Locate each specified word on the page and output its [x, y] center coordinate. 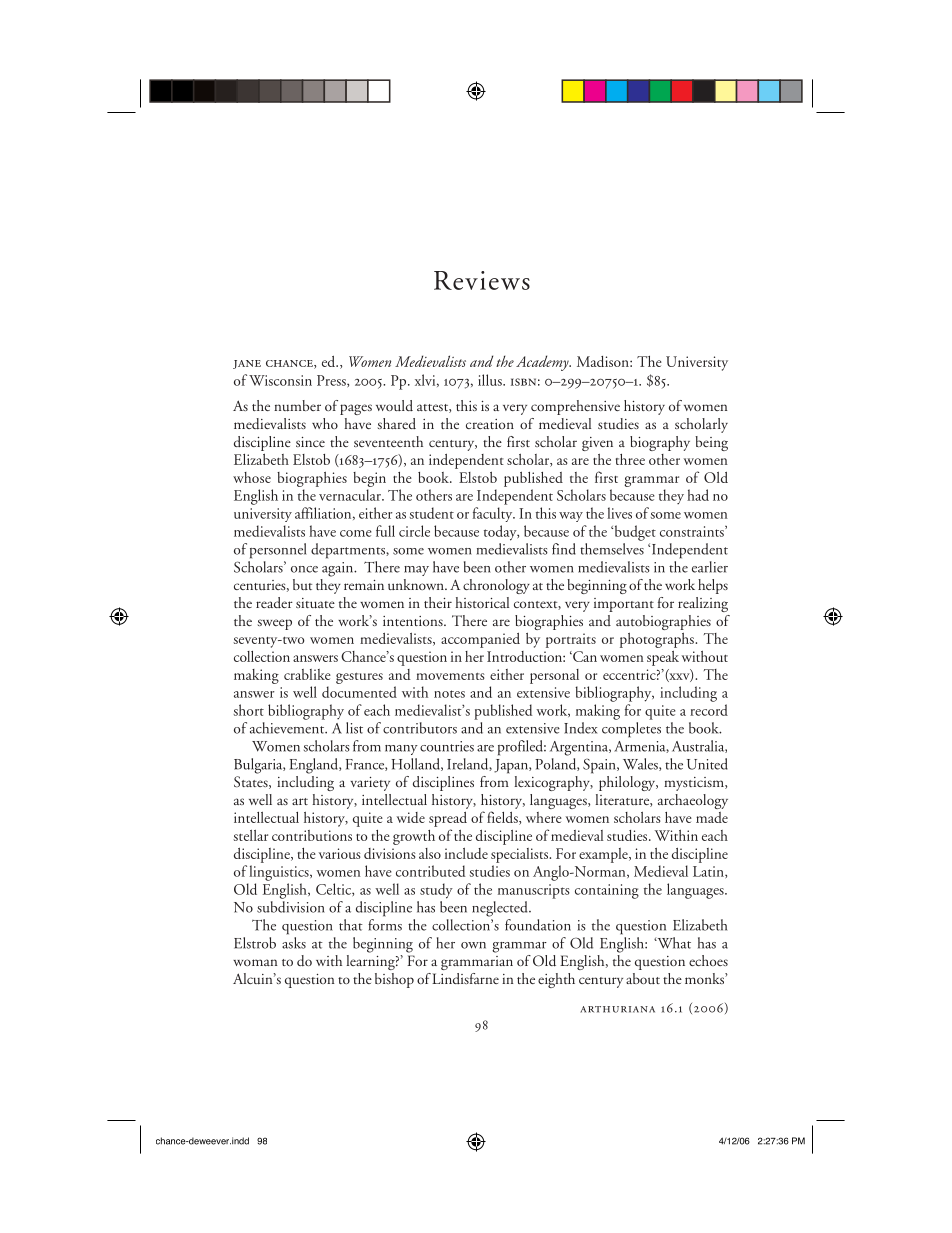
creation [490, 424]
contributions [312, 835]
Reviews [482, 280]
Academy [543, 363]
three [630, 459]
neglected [501, 909]
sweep [274, 624]
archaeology [693, 801]
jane [247, 364]
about [643, 978]
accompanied [480, 640]
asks [294, 943]
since [310, 442]
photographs [658, 640]
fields [503, 818]
